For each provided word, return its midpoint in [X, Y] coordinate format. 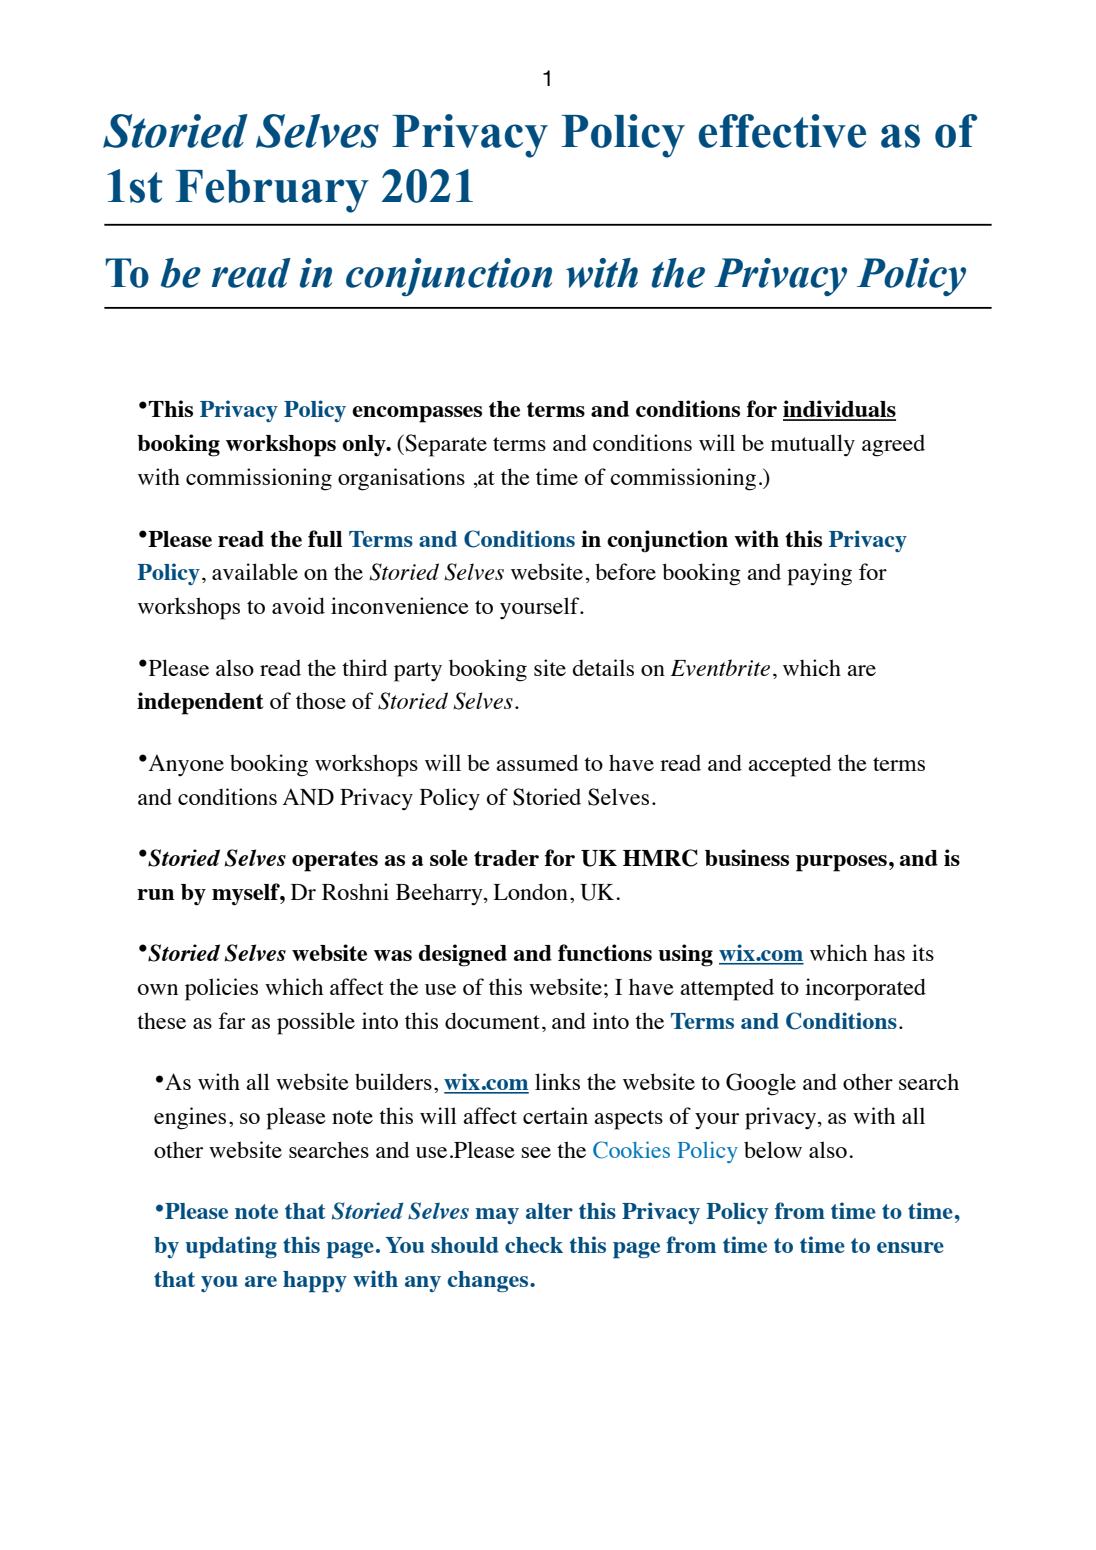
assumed [537, 762]
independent [200, 703]
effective [782, 131]
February [272, 191]
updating [231, 1247]
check [534, 1245]
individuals [839, 410]
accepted [790, 765]
